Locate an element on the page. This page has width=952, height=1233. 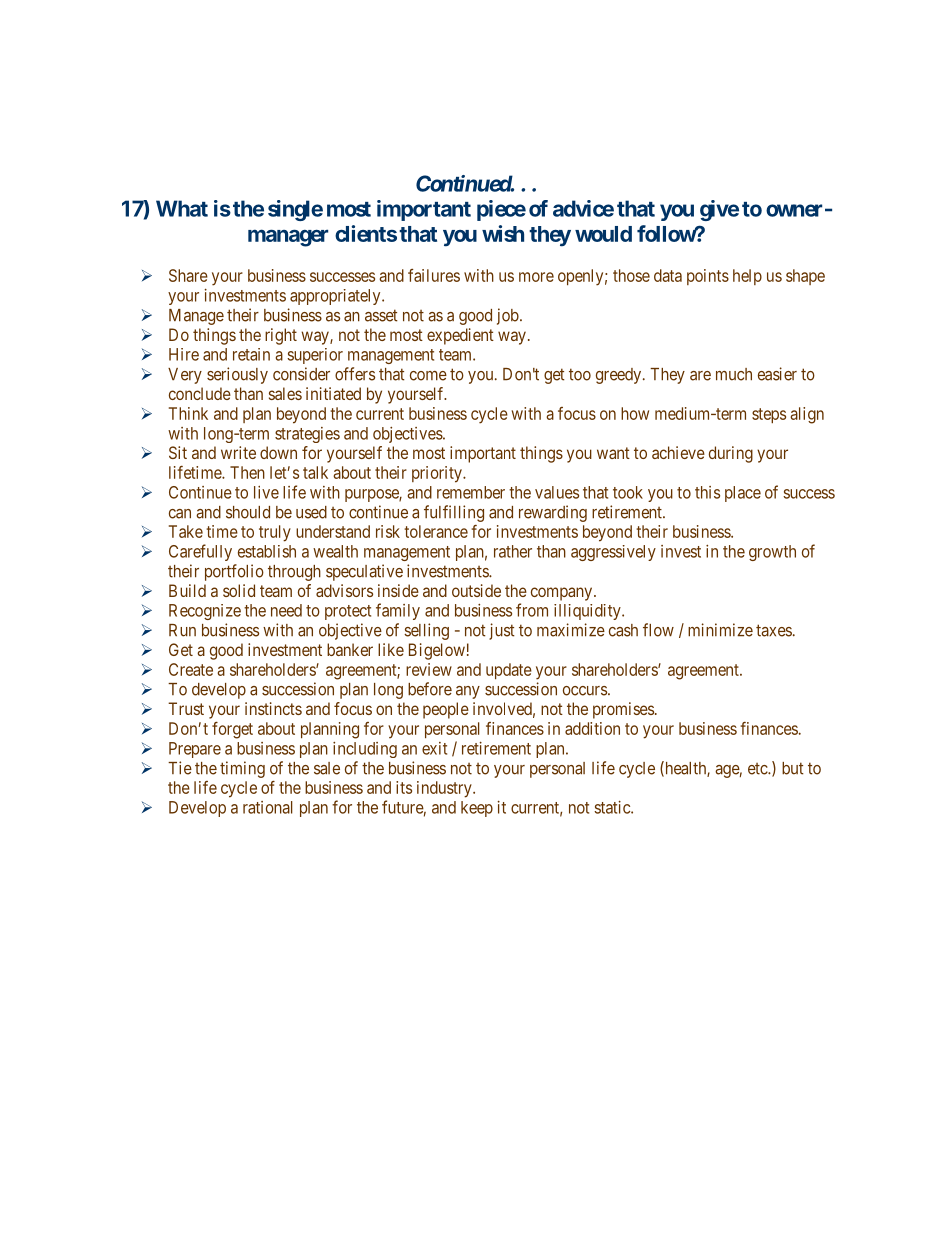
outside is located at coordinates (476, 590).
